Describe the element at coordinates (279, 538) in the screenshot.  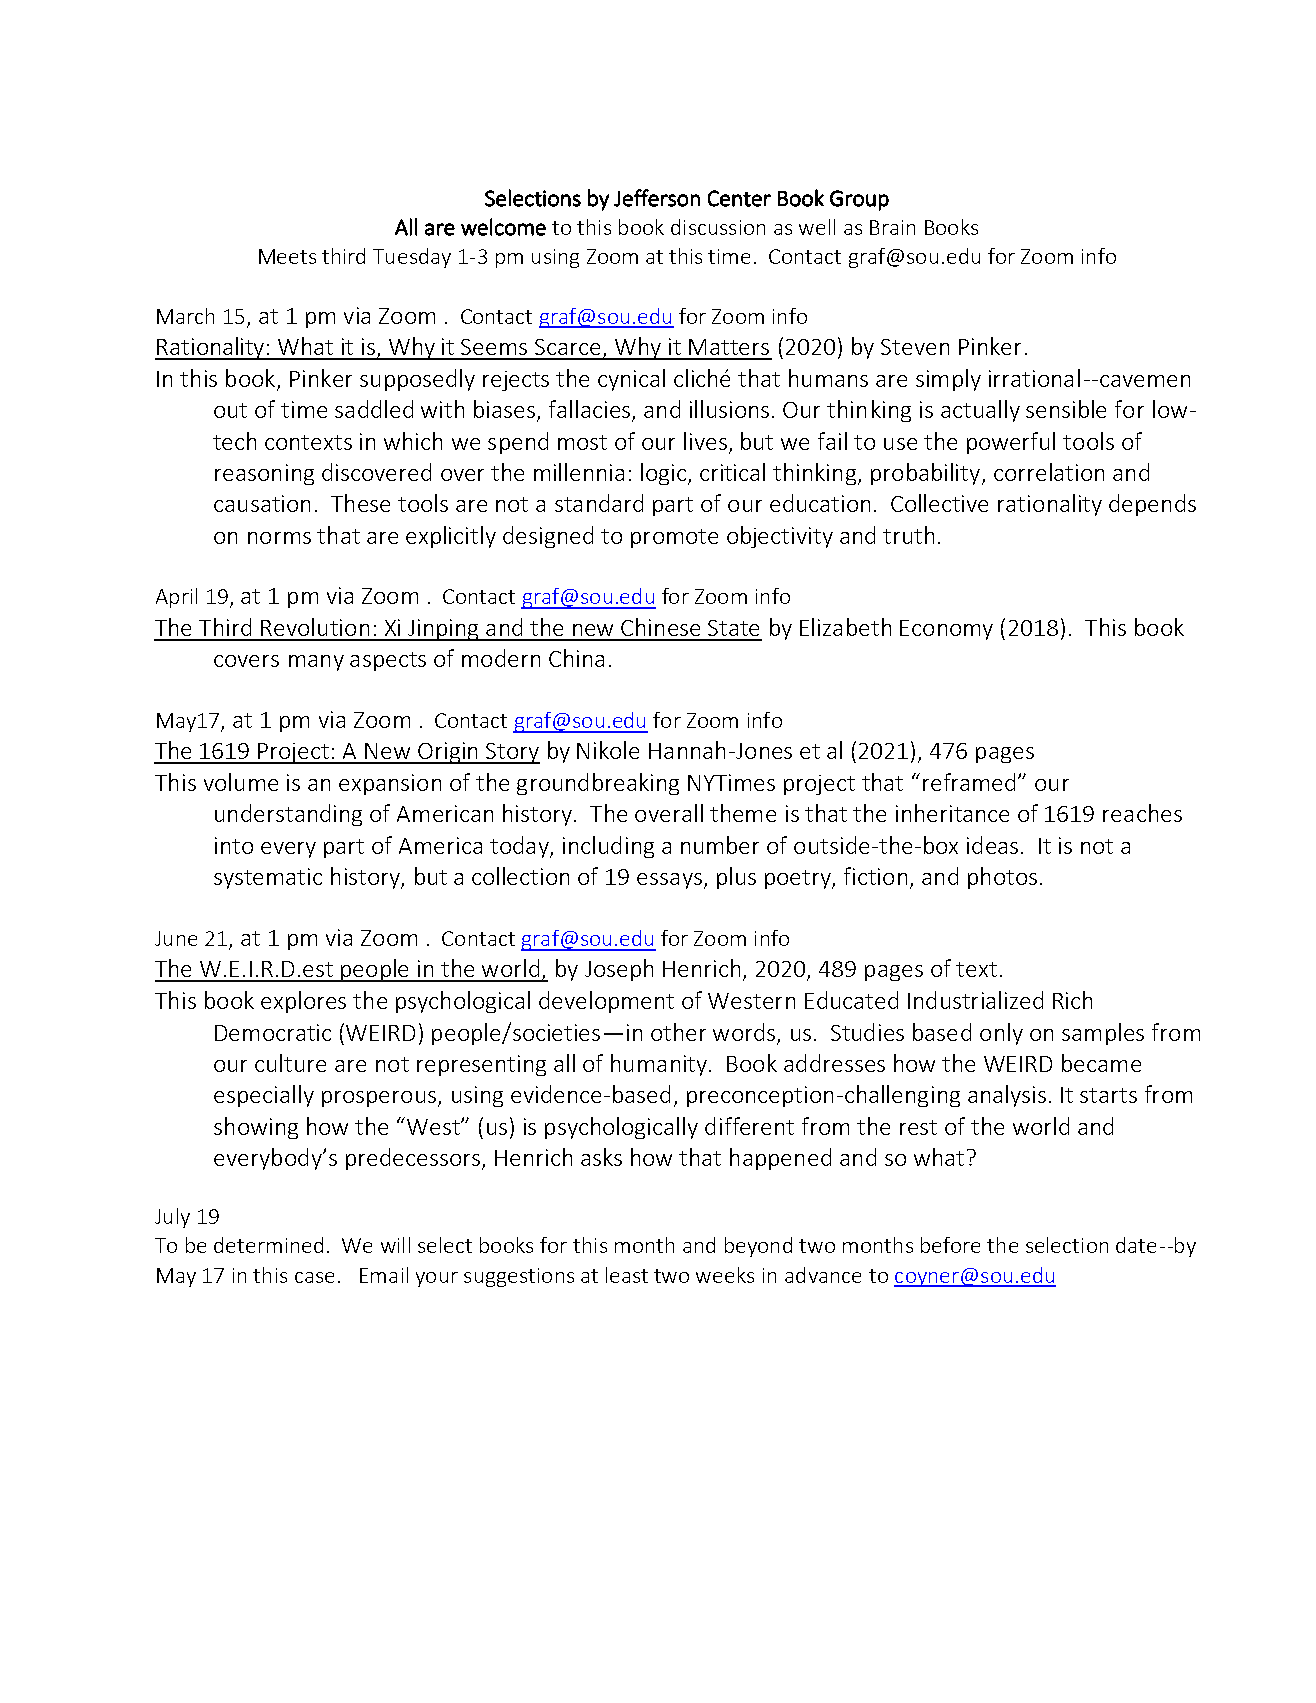
I see `norms` at that location.
